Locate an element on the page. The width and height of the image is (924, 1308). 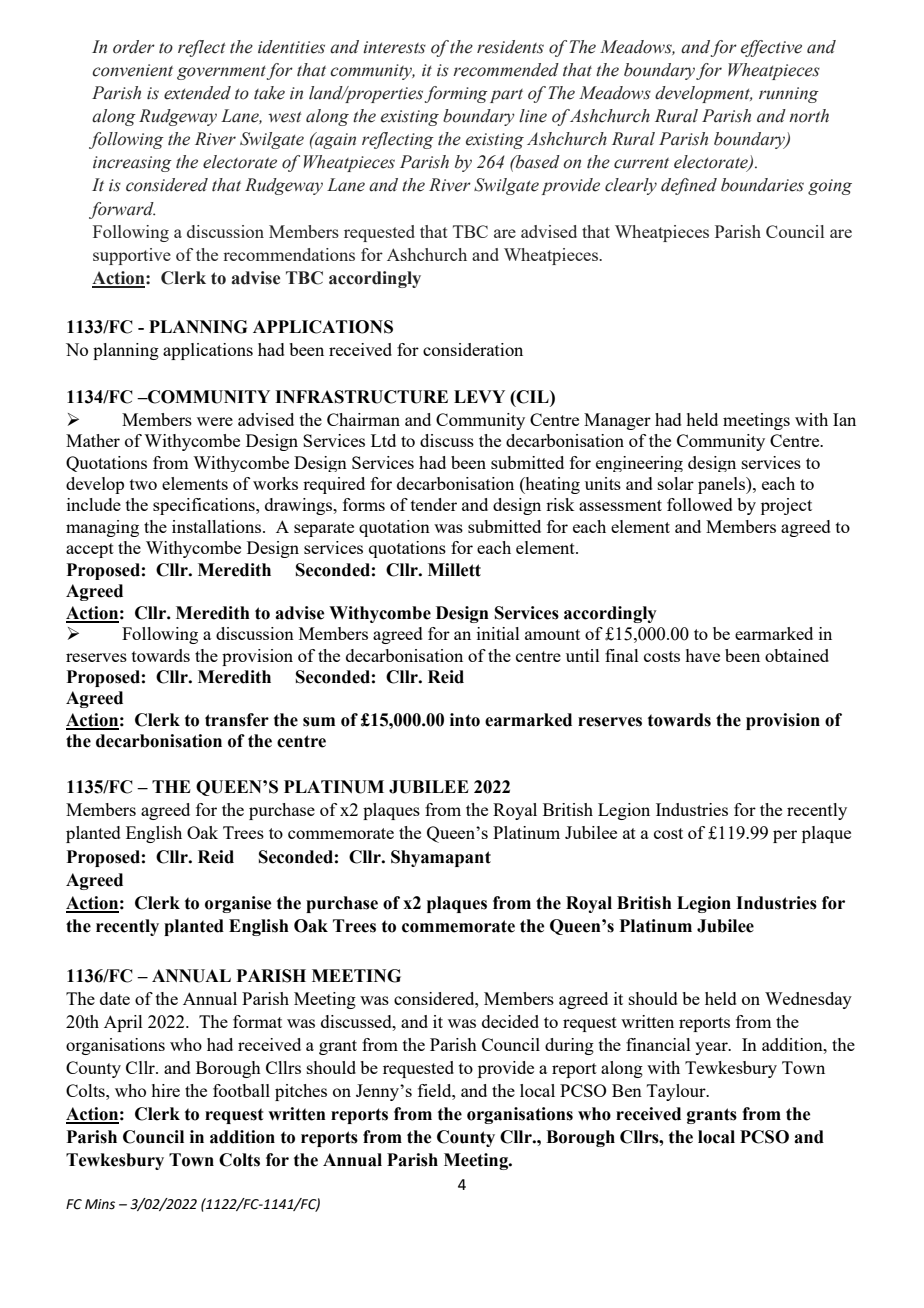
running is located at coordinates (789, 95).
